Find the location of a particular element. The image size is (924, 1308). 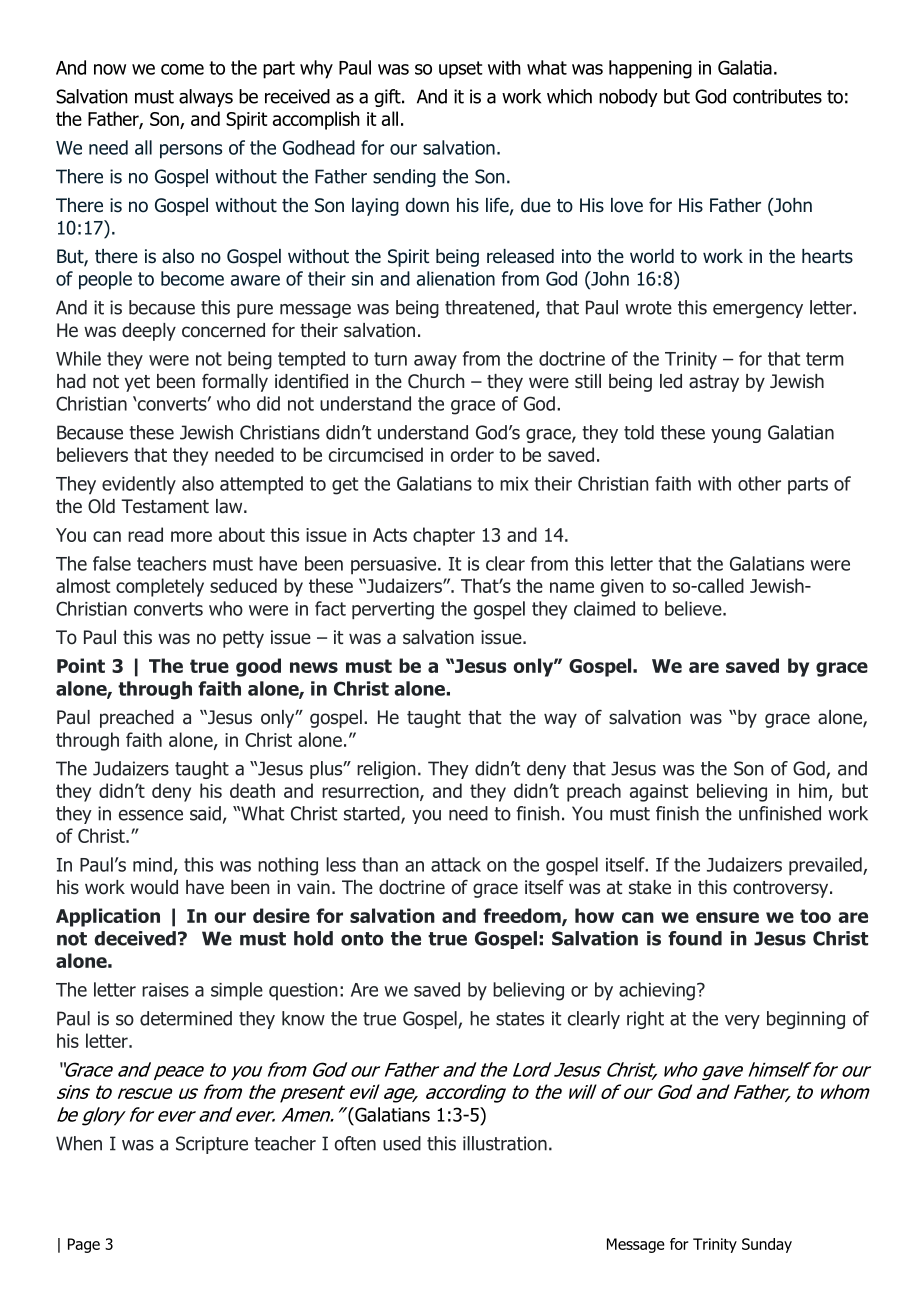

Church is located at coordinates (436, 381).
